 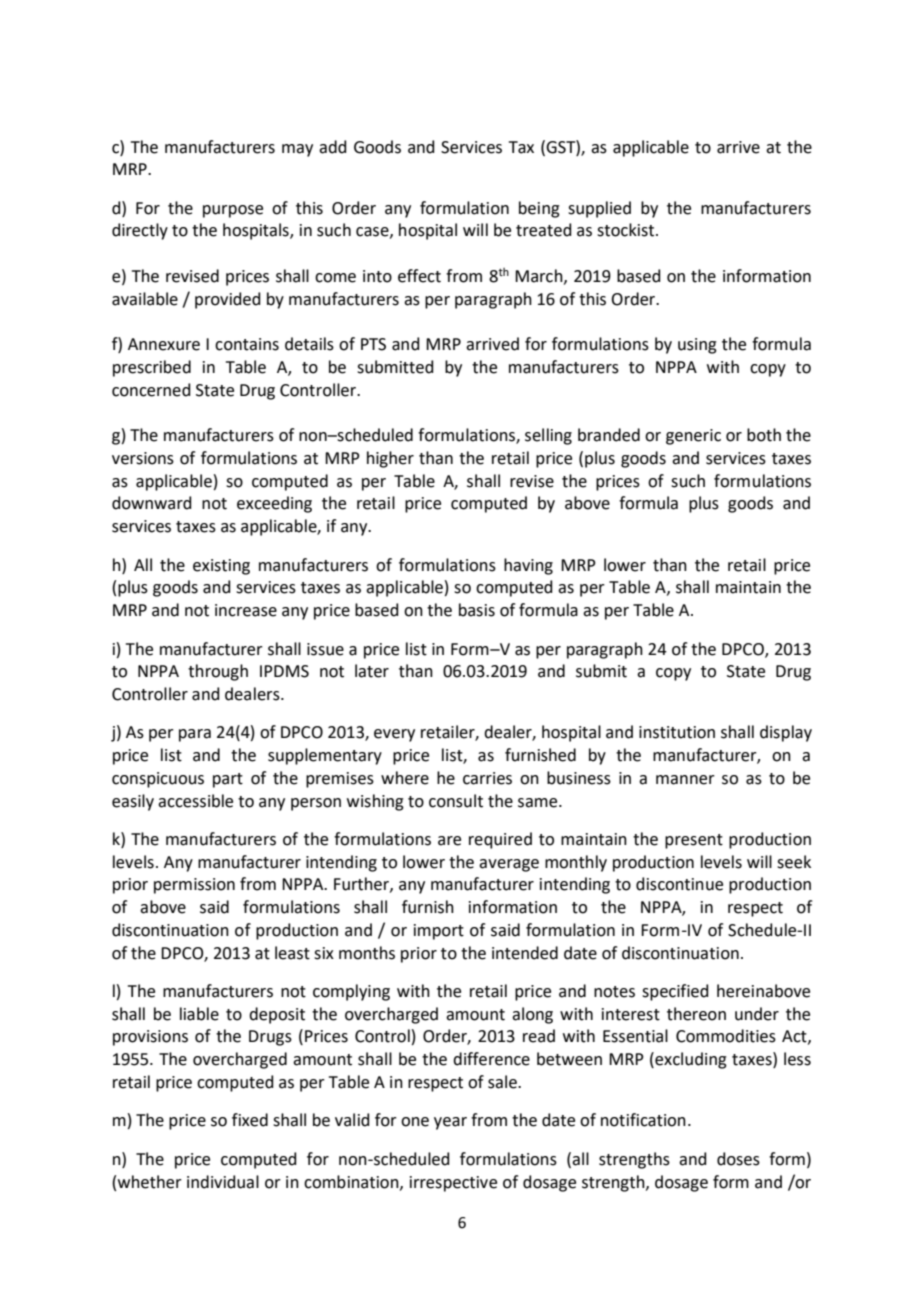 I want to click on accessible, so click(x=195, y=801).
